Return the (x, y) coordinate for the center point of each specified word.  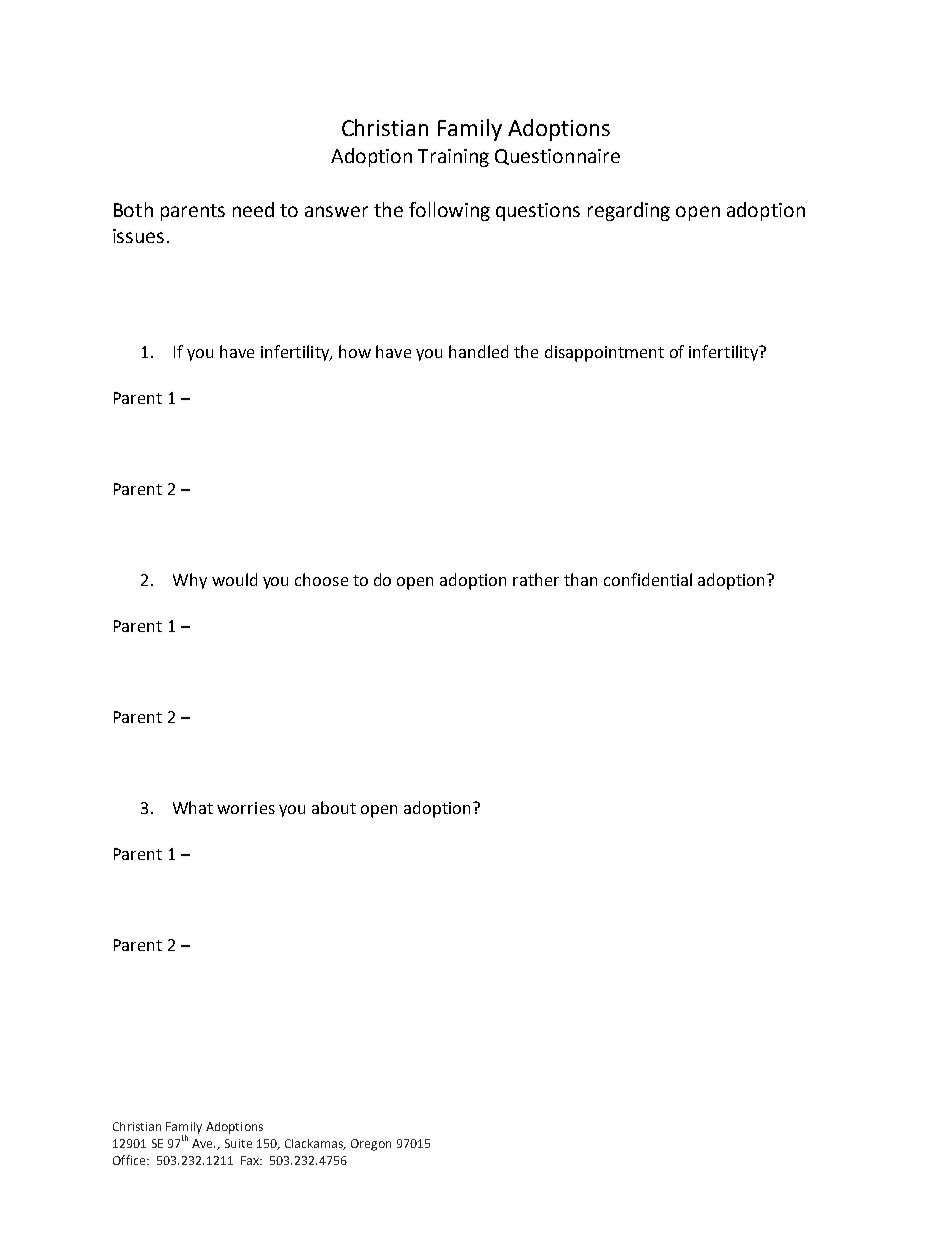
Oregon (371, 1145)
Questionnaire (557, 157)
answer (336, 211)
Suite (238, 1143)
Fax (251, 1160)
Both (133, 209)
